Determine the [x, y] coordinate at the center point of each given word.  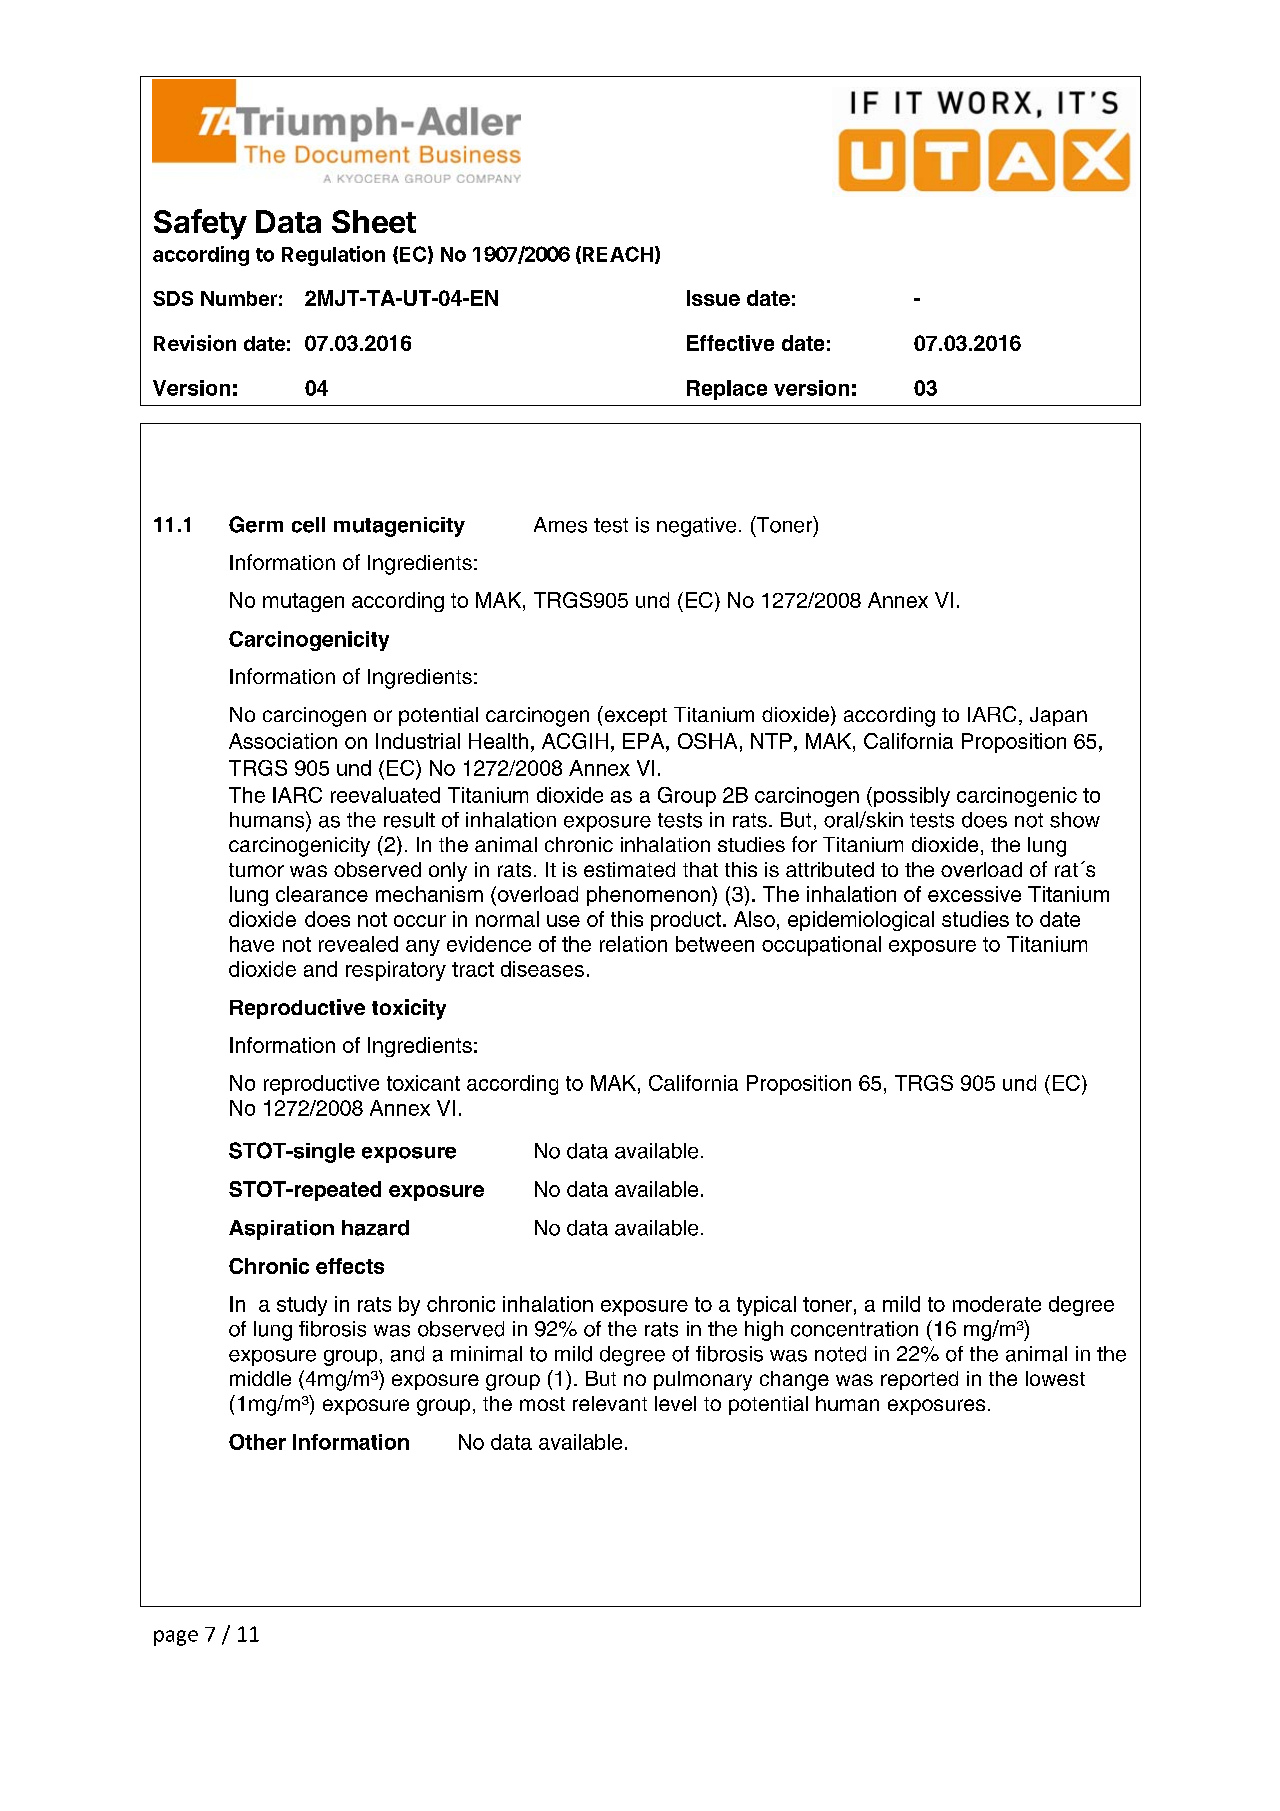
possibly [912, 797]
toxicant [423, 1083]
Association [283, 741]
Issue [713, 298]
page [176, 1638]
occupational [821, 946]
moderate [997, 1304]
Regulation [333, 256]
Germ [256, 524]
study [302, 1306]
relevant [610, 1403]
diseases [542, 969]
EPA [645, 741]
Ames [560, 525]
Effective [730, 343]
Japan [1058, 716]
